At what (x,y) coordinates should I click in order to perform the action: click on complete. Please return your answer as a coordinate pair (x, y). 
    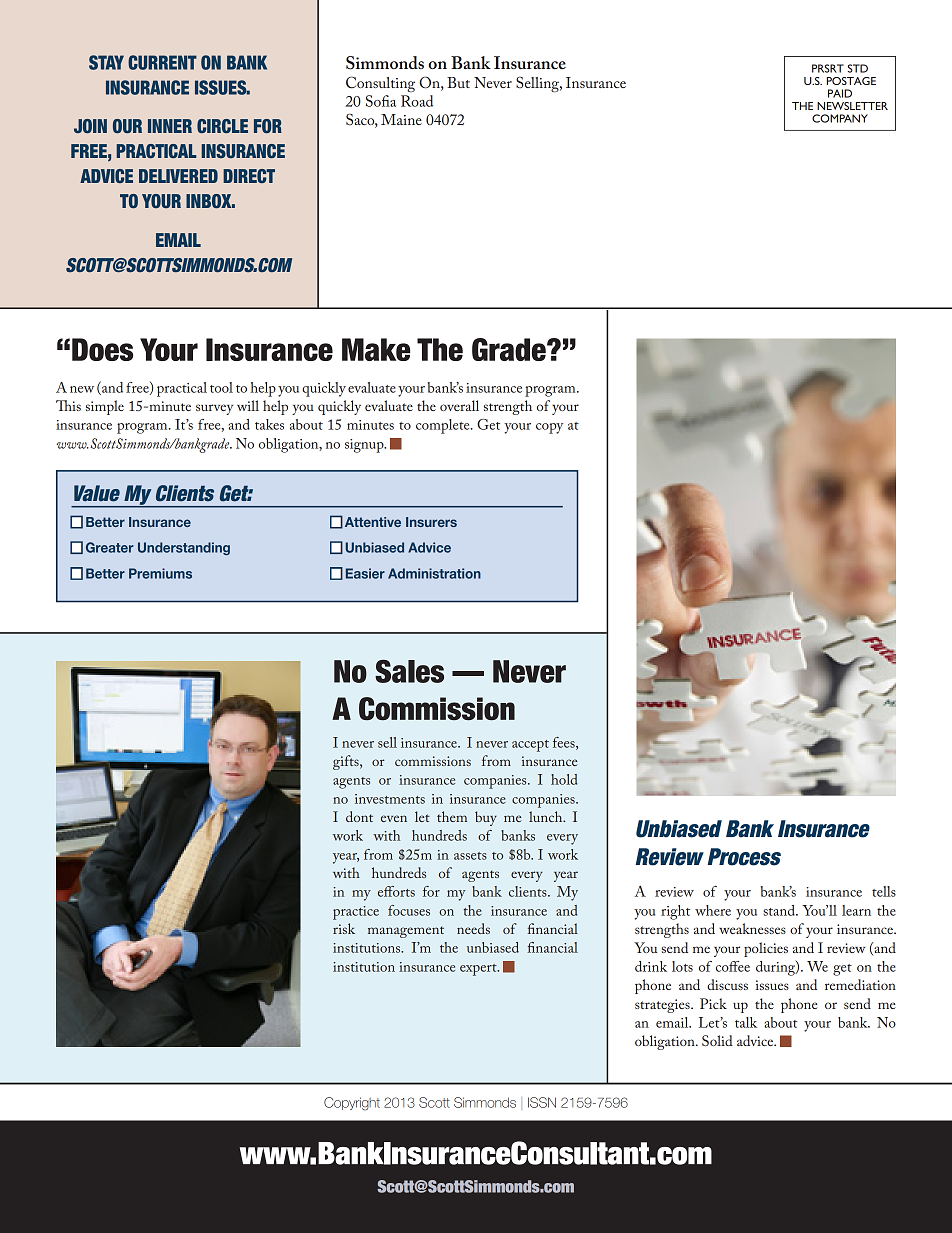
    Looking at the image, I should click on (444, 426).
